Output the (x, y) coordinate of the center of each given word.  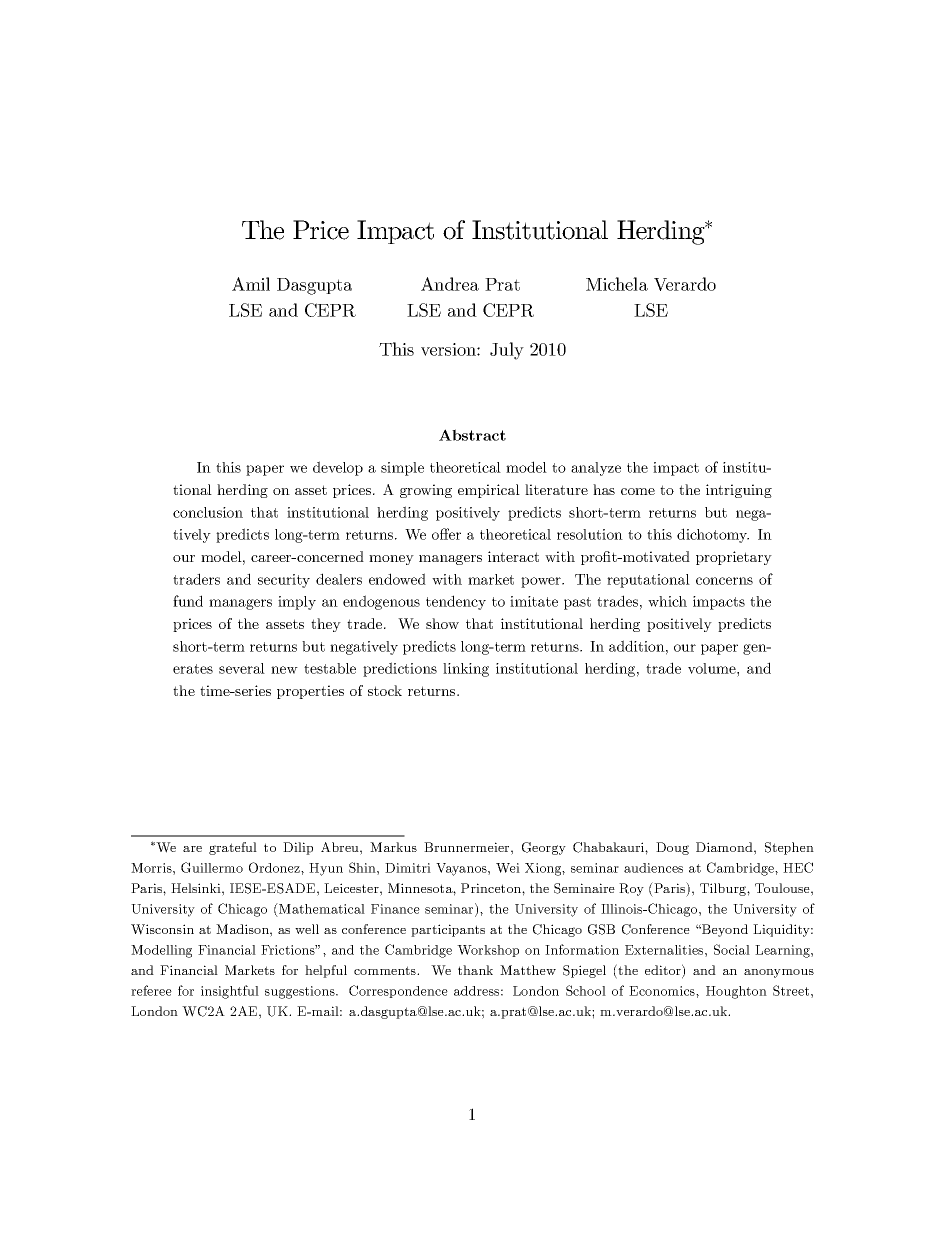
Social (732, 949)
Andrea (450, 284)
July (507, 351)
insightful (230, 992)
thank (475, 970)
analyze (596, 469)
